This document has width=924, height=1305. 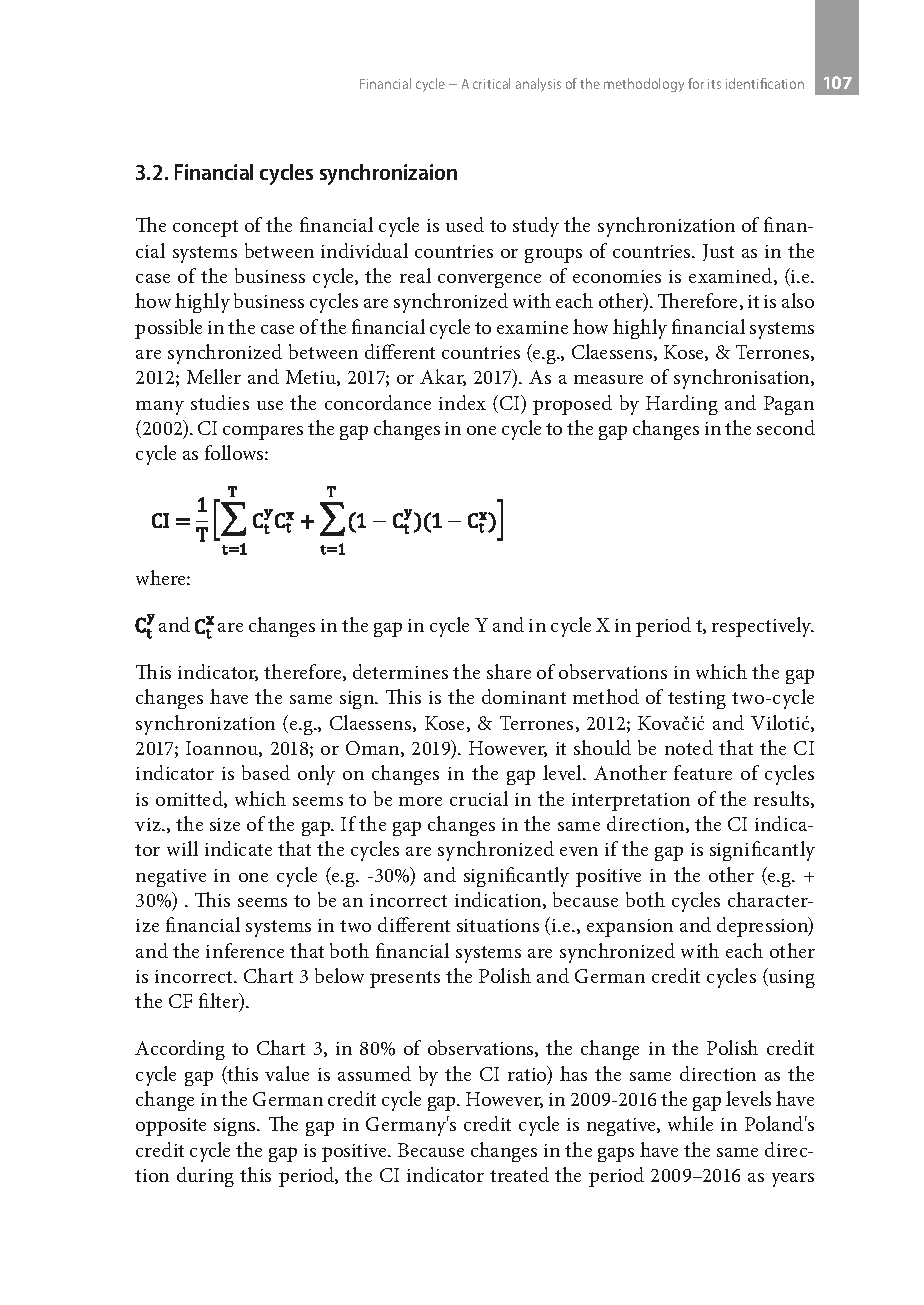 What do you see at coordinates (630, 928) in the document?
I see `expansion` at bounding box center [630, 928].
